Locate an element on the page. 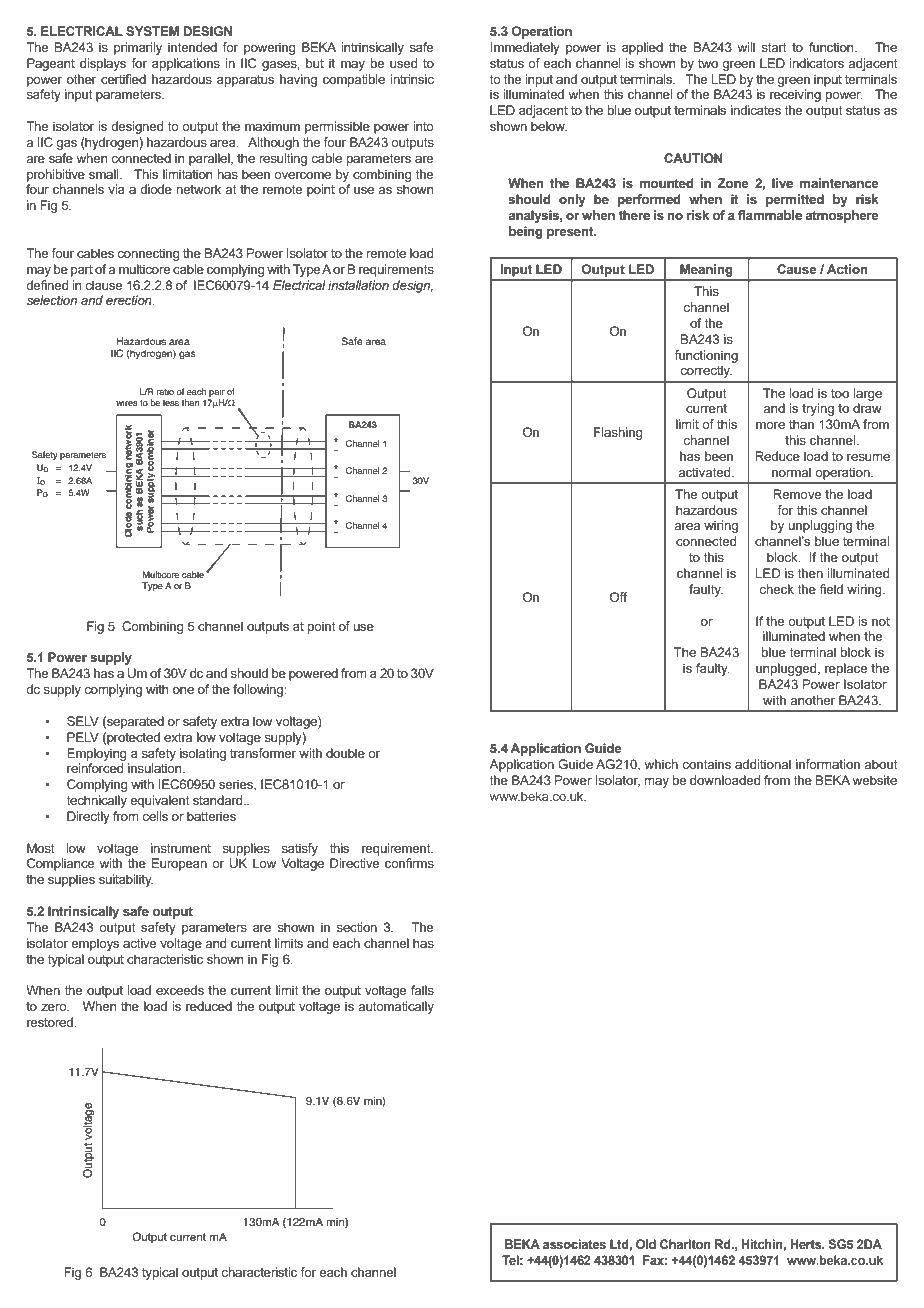  Off is located at coordinates (618, 597).
